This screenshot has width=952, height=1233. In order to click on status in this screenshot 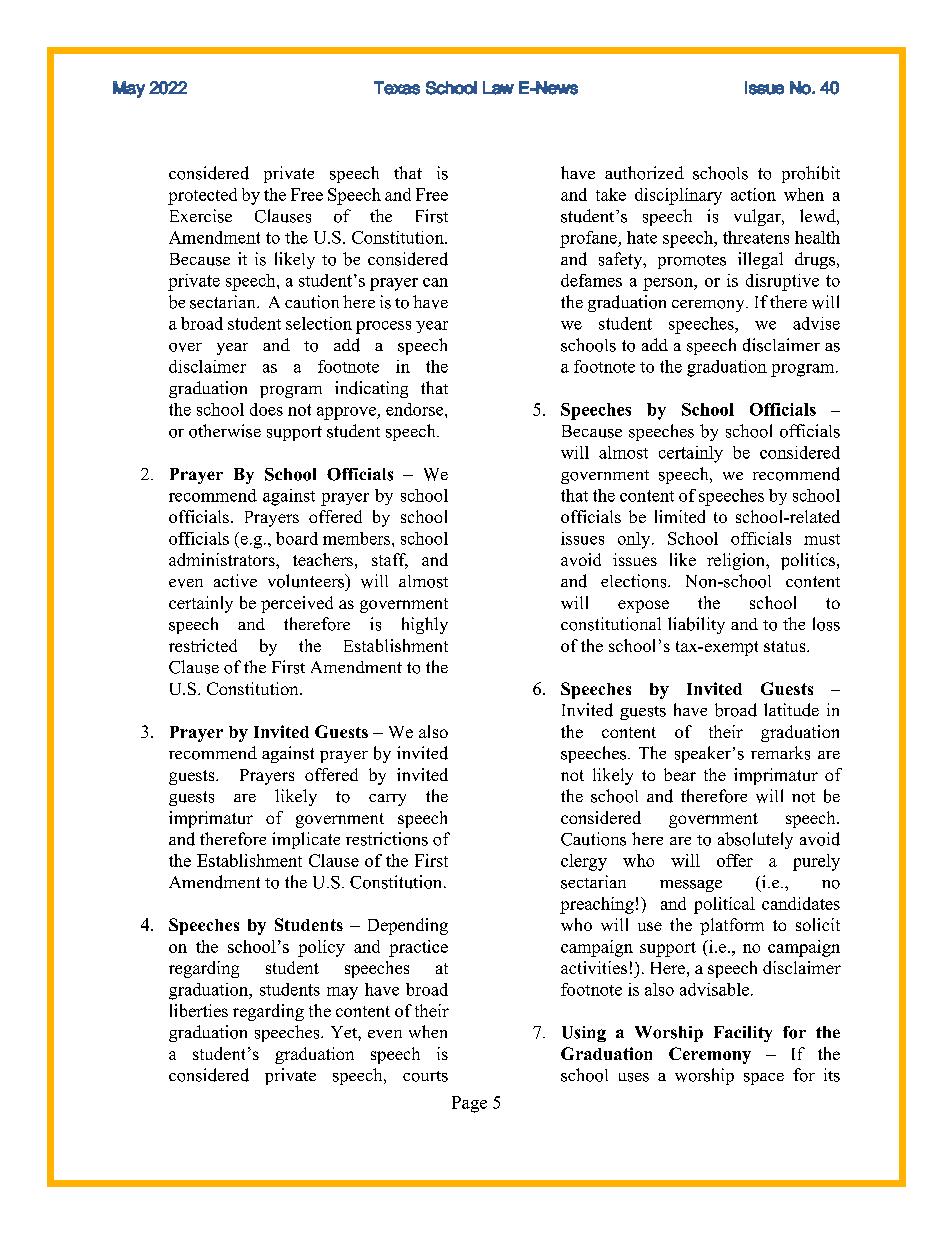, I will do `click(786, 646)`.
